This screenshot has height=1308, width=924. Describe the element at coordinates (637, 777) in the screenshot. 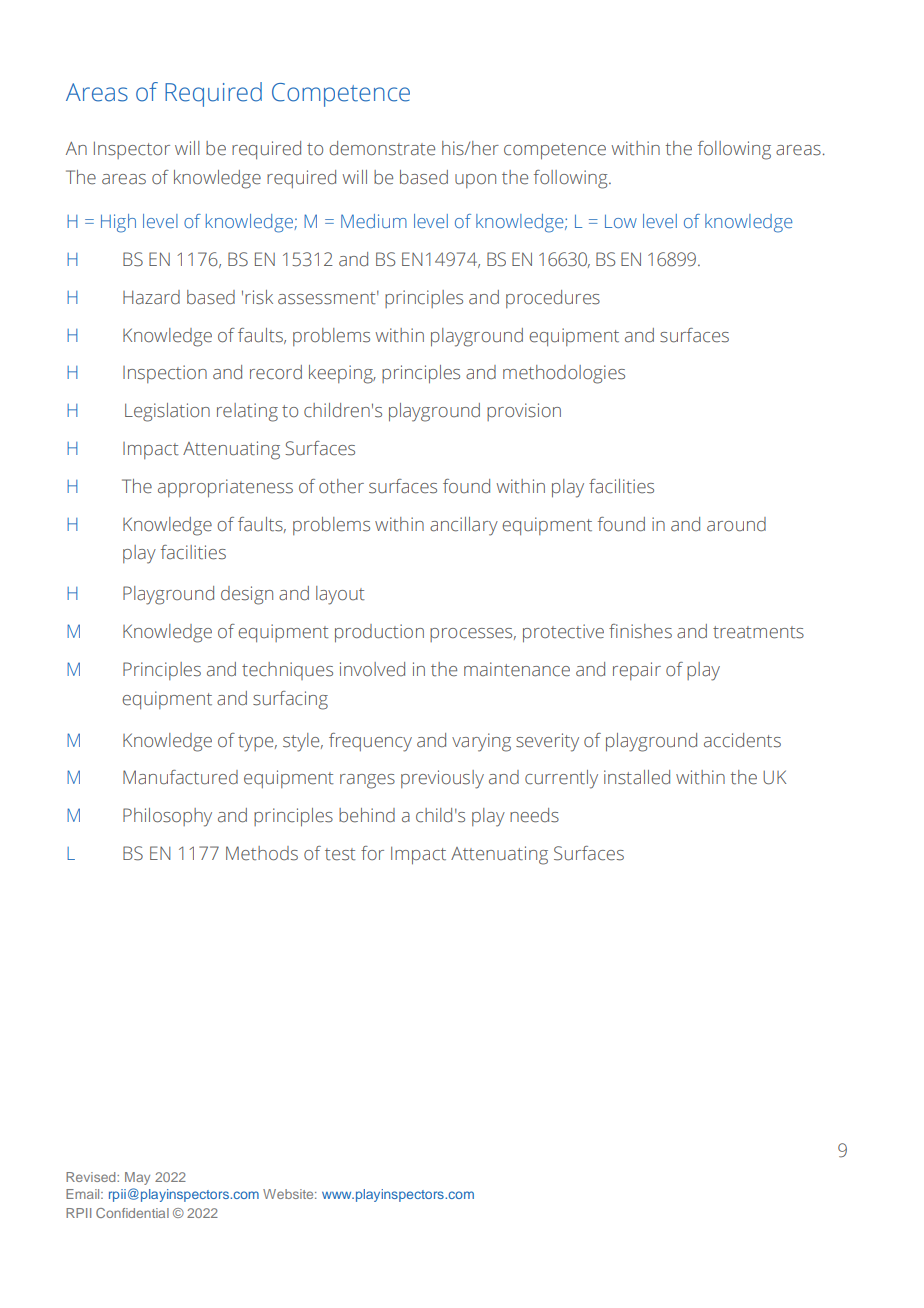

I see `installed` at that location.
